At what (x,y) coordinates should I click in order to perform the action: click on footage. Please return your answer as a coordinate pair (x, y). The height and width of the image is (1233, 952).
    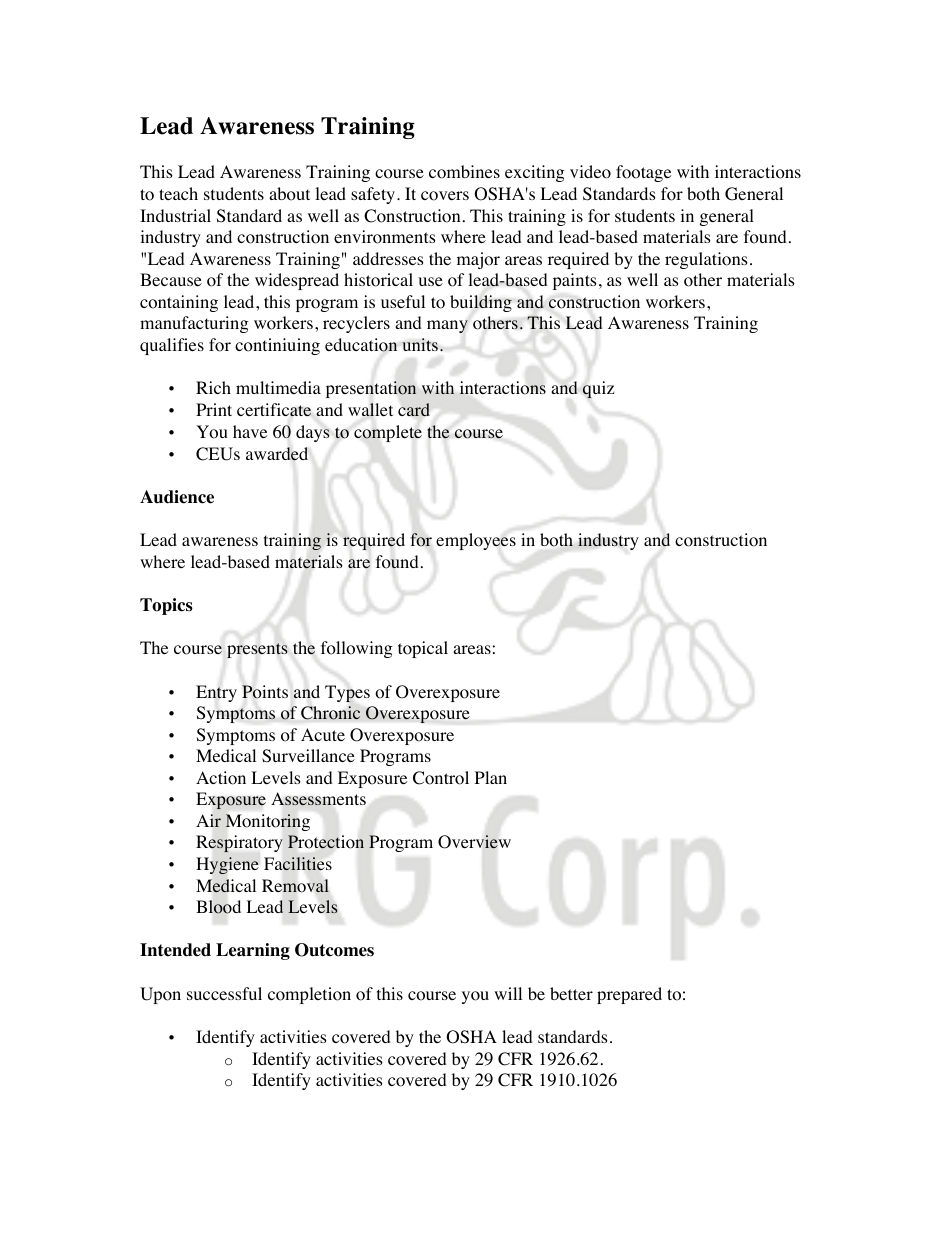
    Looking at the image, I should click on (643, 173).
